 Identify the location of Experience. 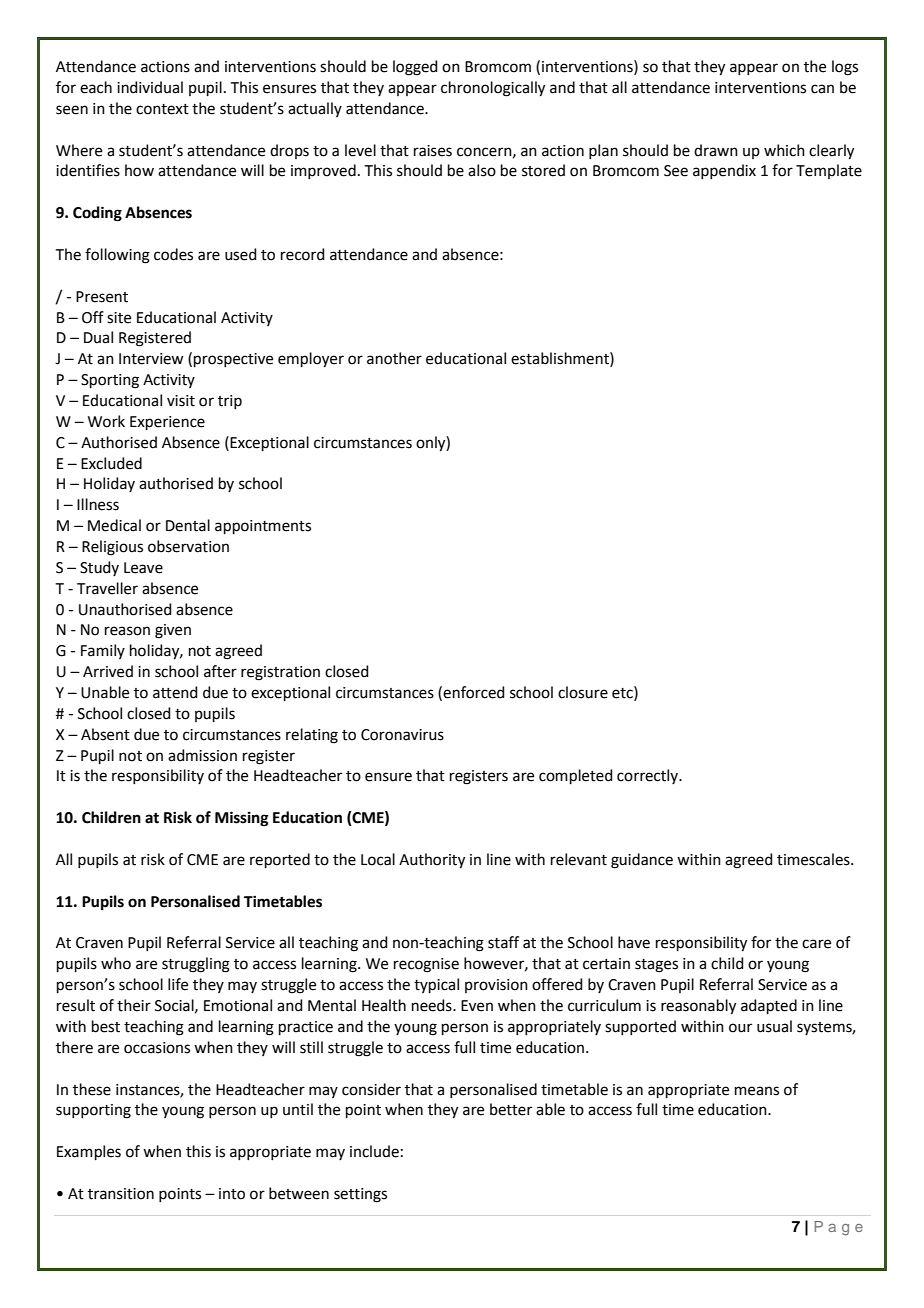
(167, 423).
